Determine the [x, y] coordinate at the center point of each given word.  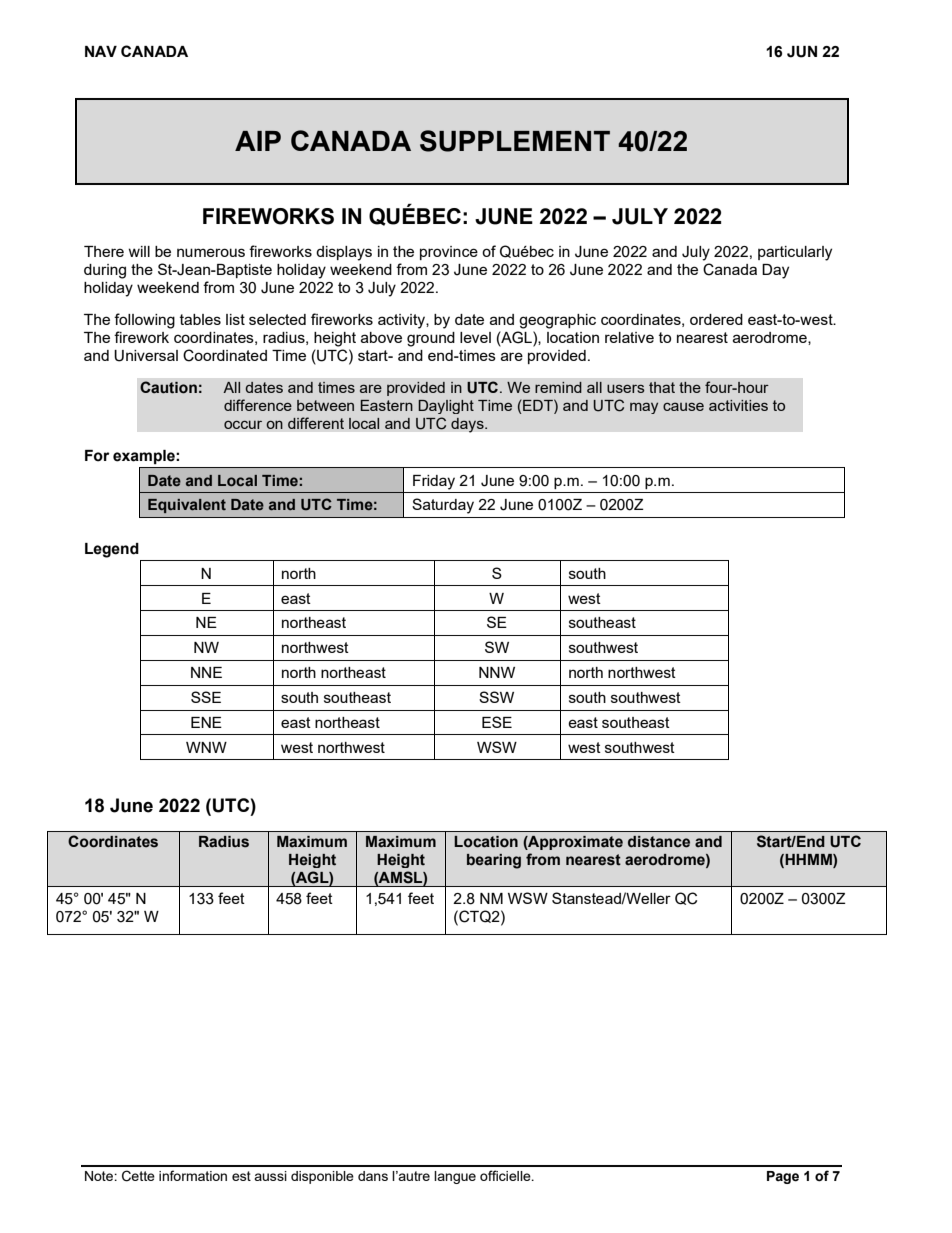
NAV [101, 51]
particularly [795, 253]
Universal [146, 356]
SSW [496, 697]
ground [431, 339]
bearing [494, 861]
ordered [716, 319]
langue [455, 1177]
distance [659, 842]
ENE [206, 722]
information [193, 1175]
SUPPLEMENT [515, 141]
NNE [206, 672]
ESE [497, 722]
